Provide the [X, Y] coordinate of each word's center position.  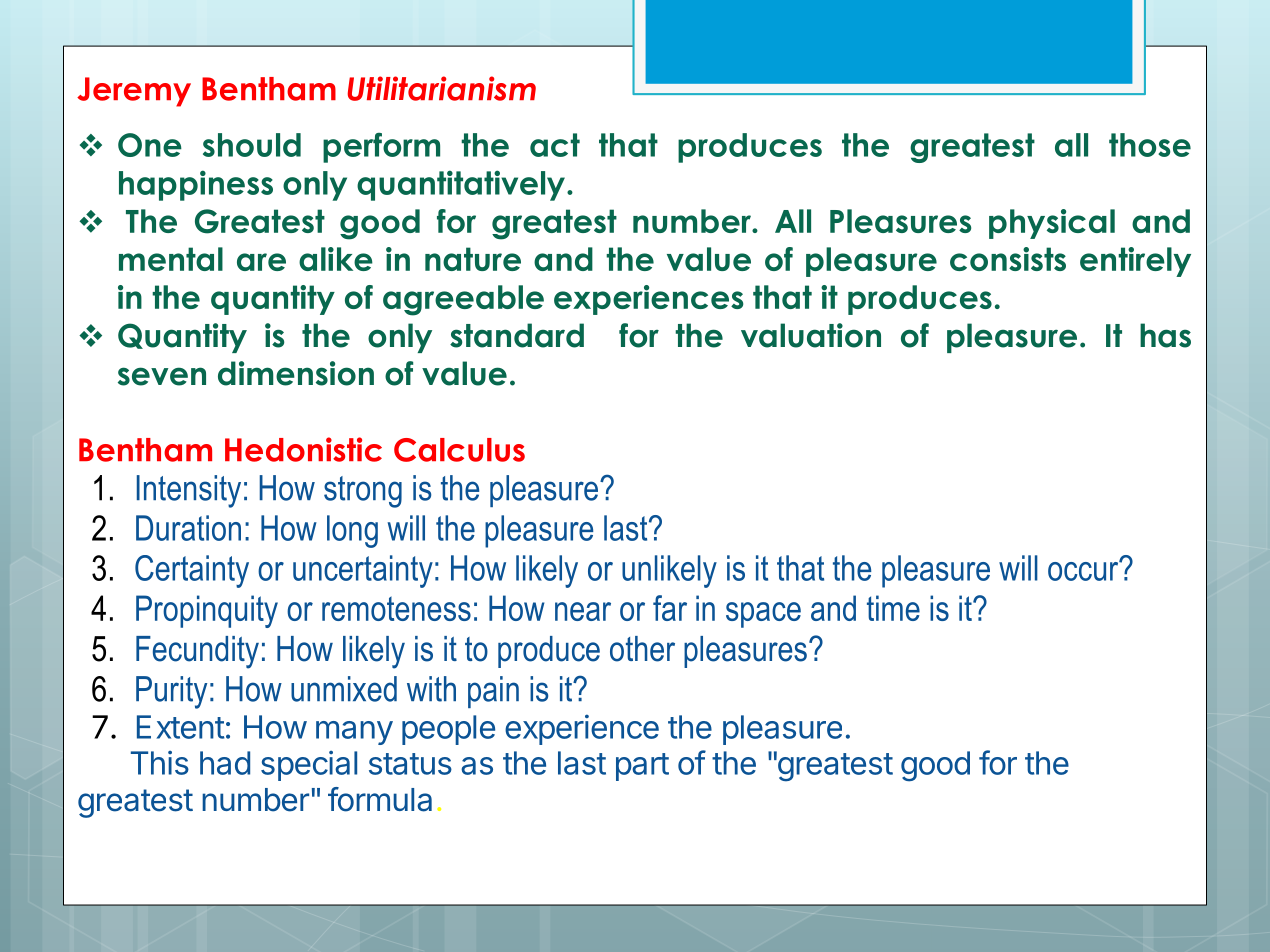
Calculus [459, 450]
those [1150, 145]
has [1165, 335]
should [252, 145]
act [555, 145]
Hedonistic [303, 449]
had [225, 763]
